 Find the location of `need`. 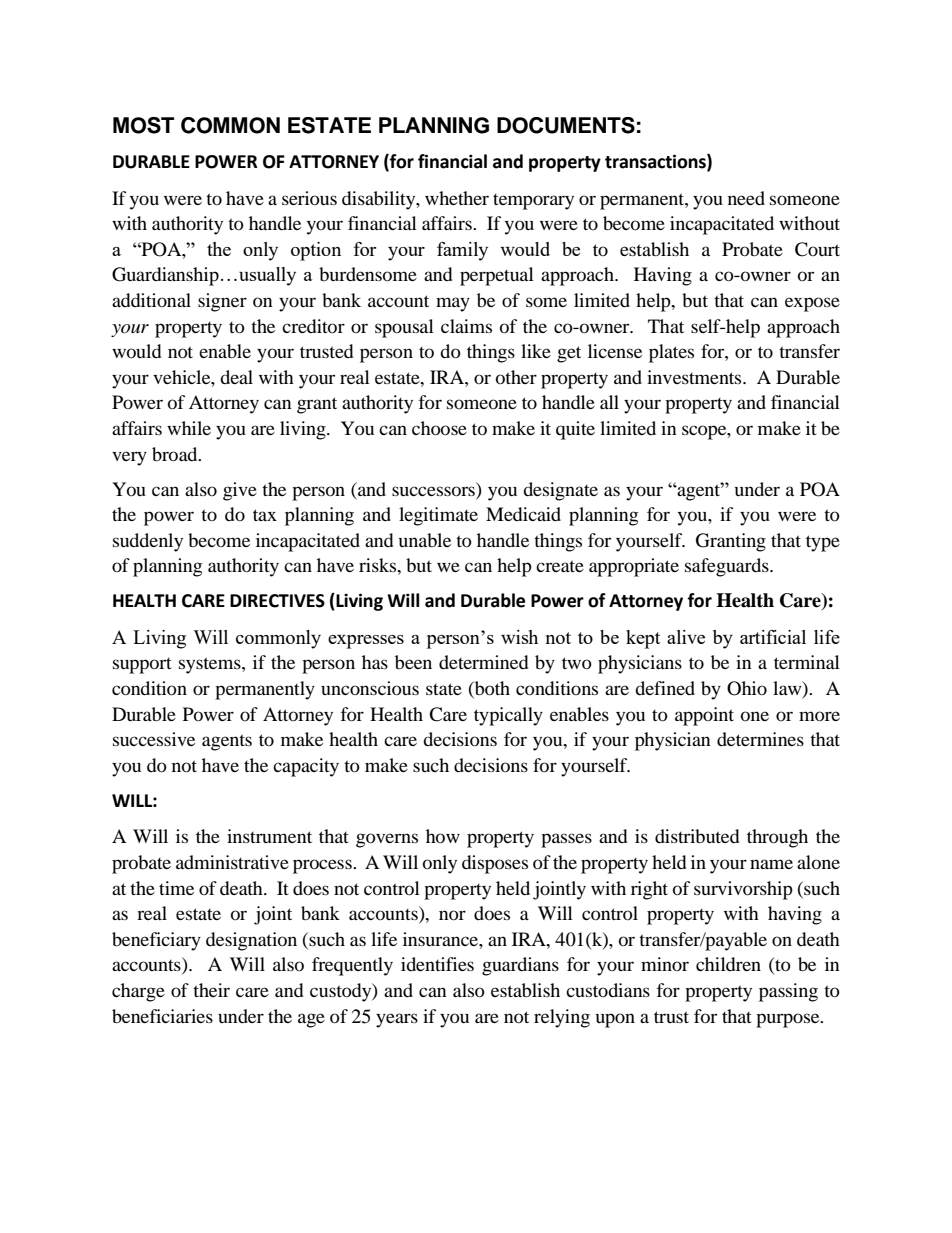

need is located at coordinates (746, 198).
